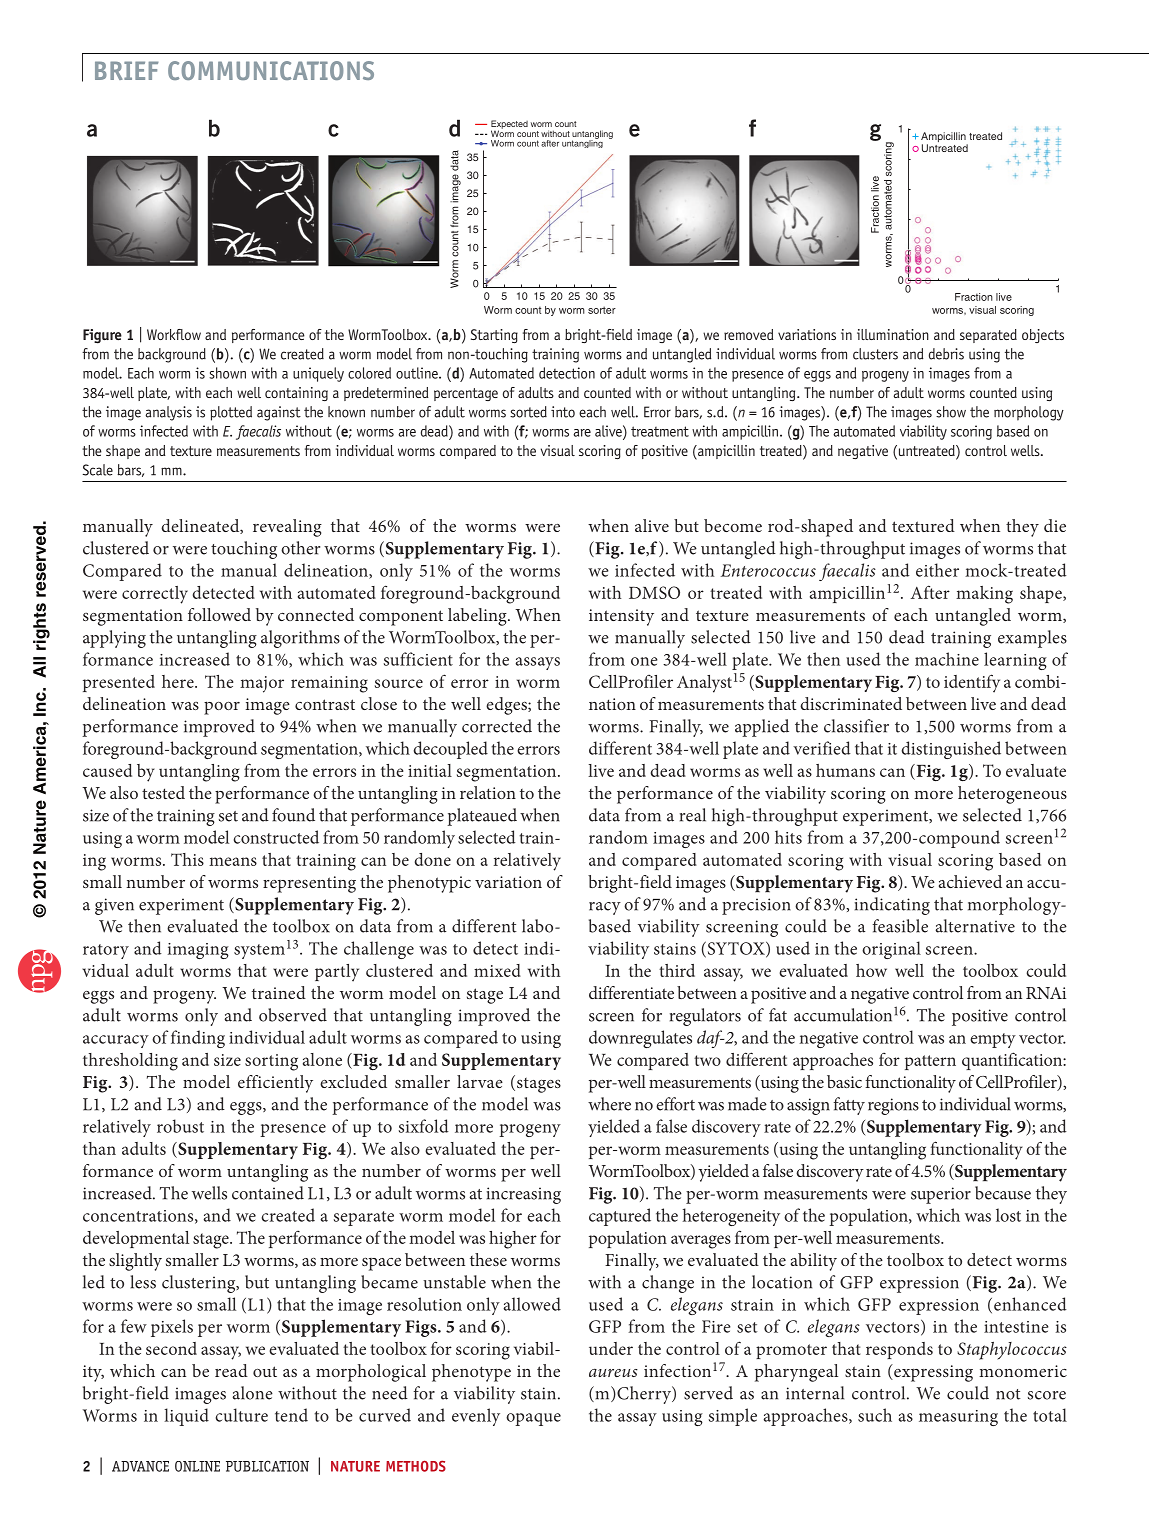 This page has height=1514, width=1149. What do you see at coordinates (233, 861) in the page?
I see `means` at bounding box center [233, 861].
